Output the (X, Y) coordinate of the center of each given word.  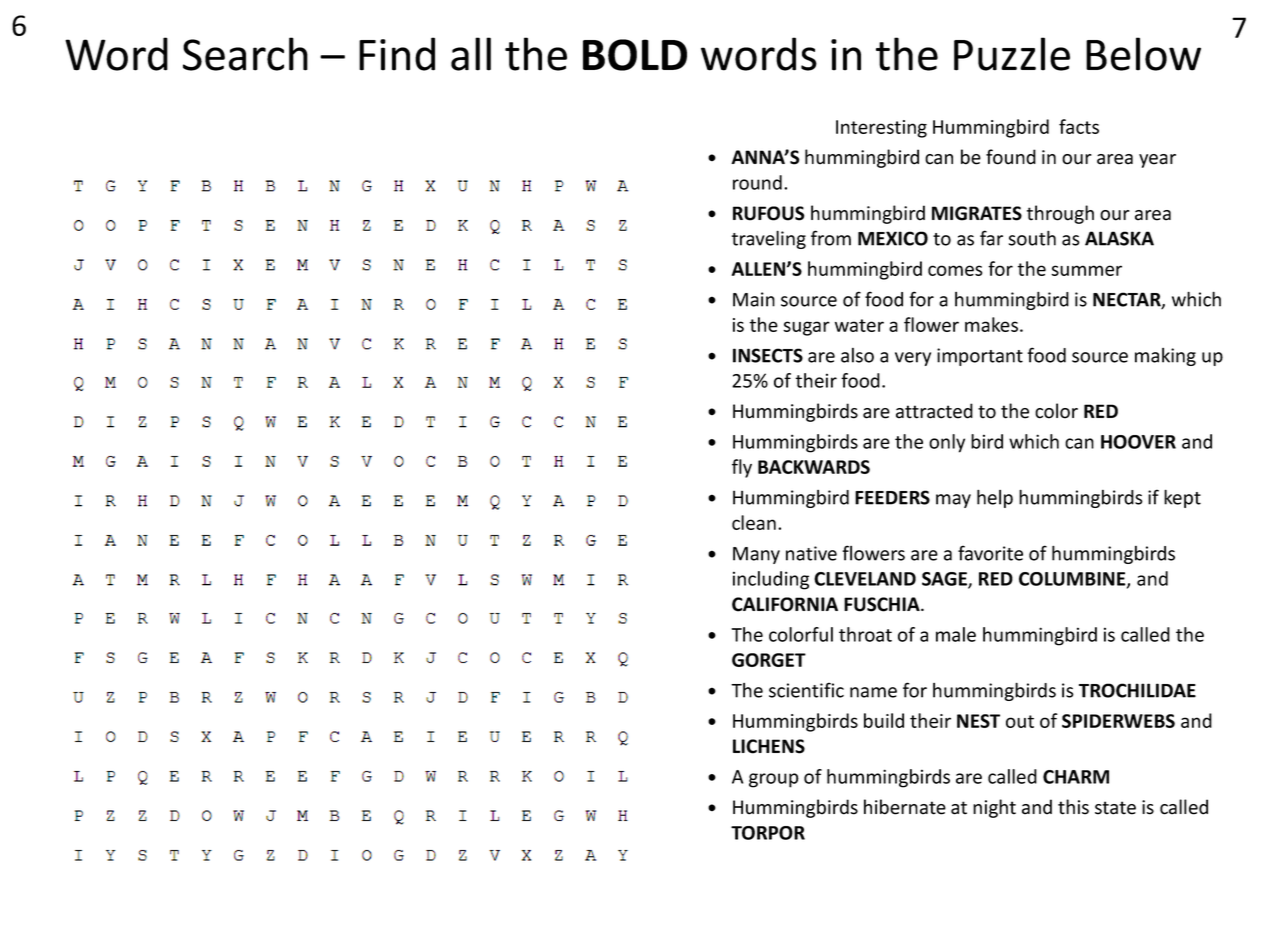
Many (756, 555)
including (771, 580)
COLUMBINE (1073, 580)
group (774, 780)
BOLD (635, 55)
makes (991, 324)
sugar (806, 328)
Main (754, 299)
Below (1143, 54)
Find (397, 54)
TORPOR (768, 833)
